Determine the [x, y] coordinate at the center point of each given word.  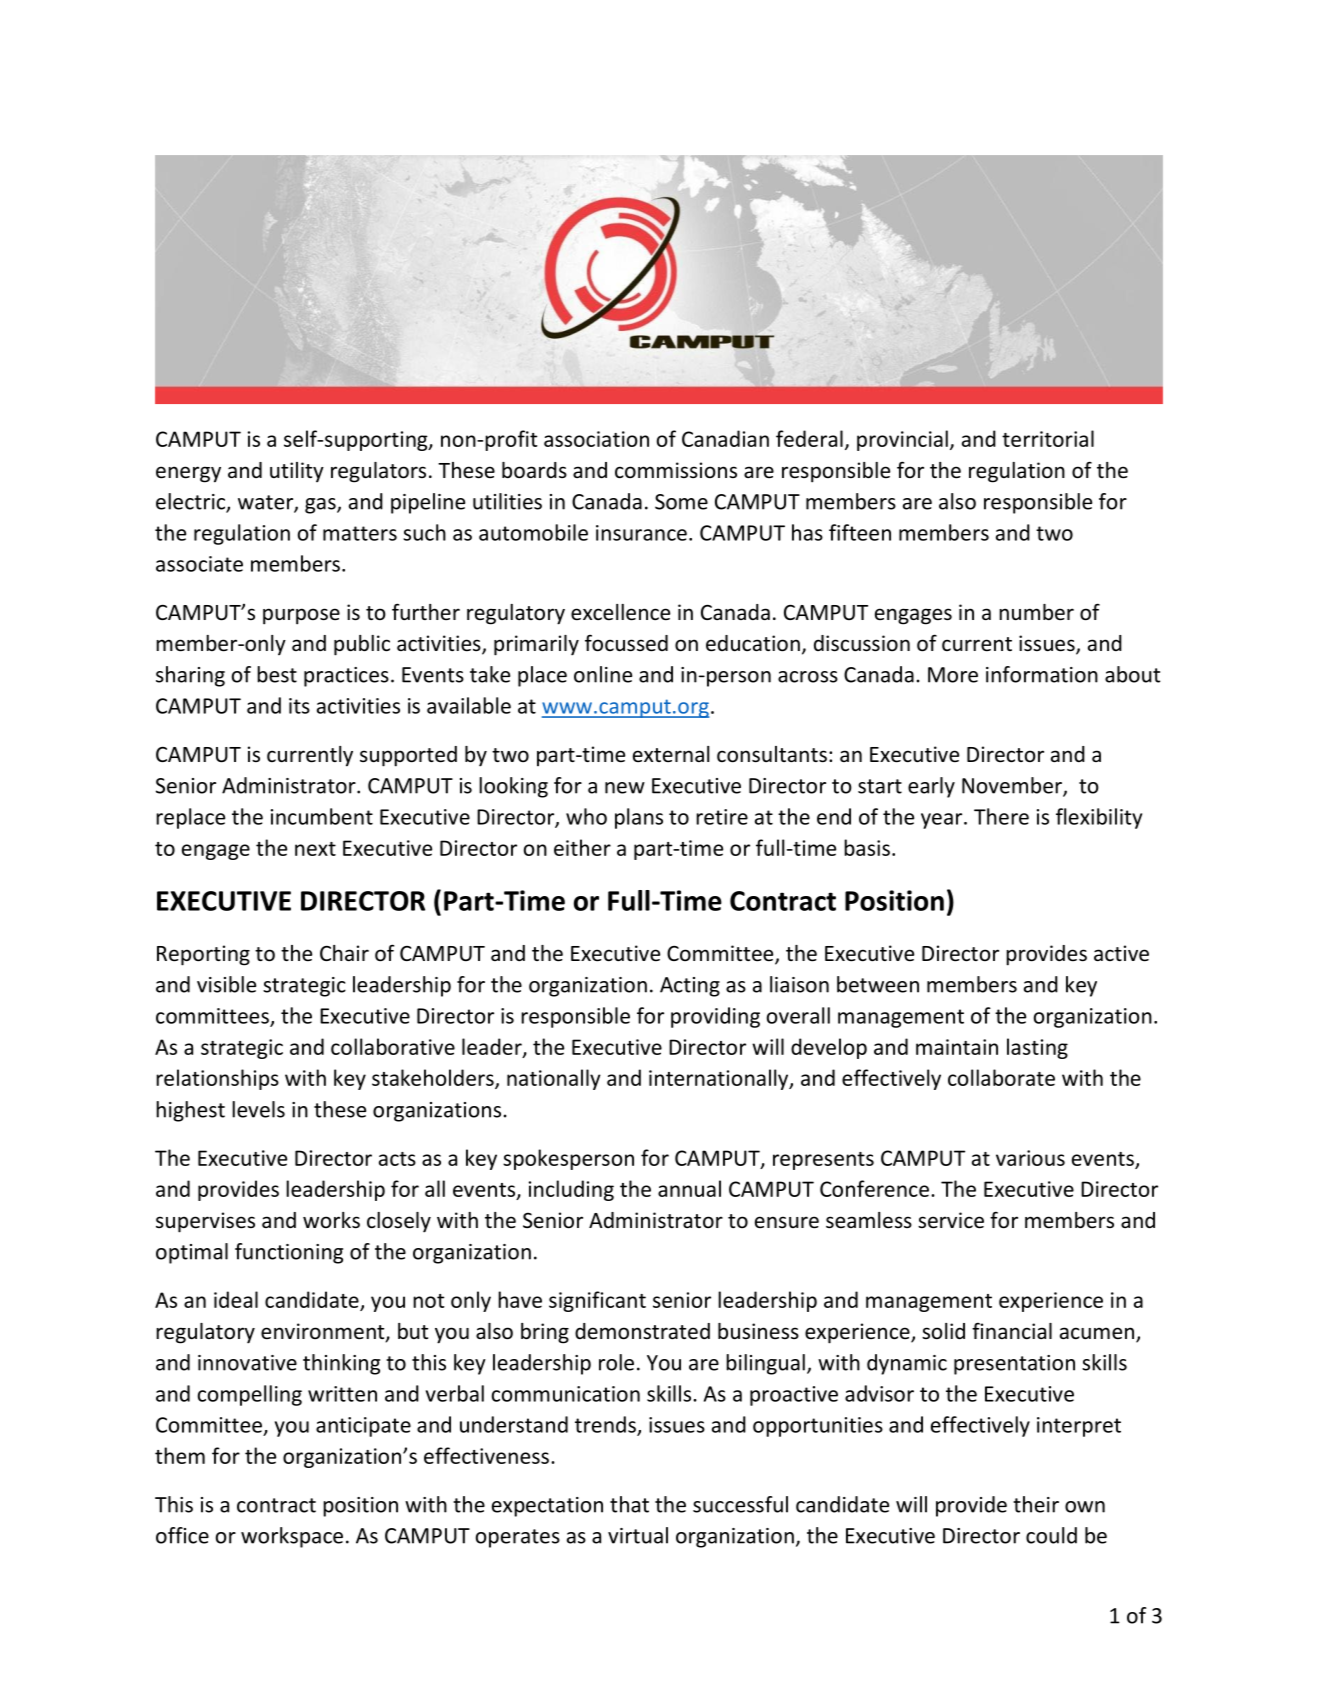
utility [297, 472]
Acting [690, 987]
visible [226, 984]
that [629, 1504]
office [182, 1535]
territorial [1048, 438]
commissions [676, 470]
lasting [1037, 1048]
